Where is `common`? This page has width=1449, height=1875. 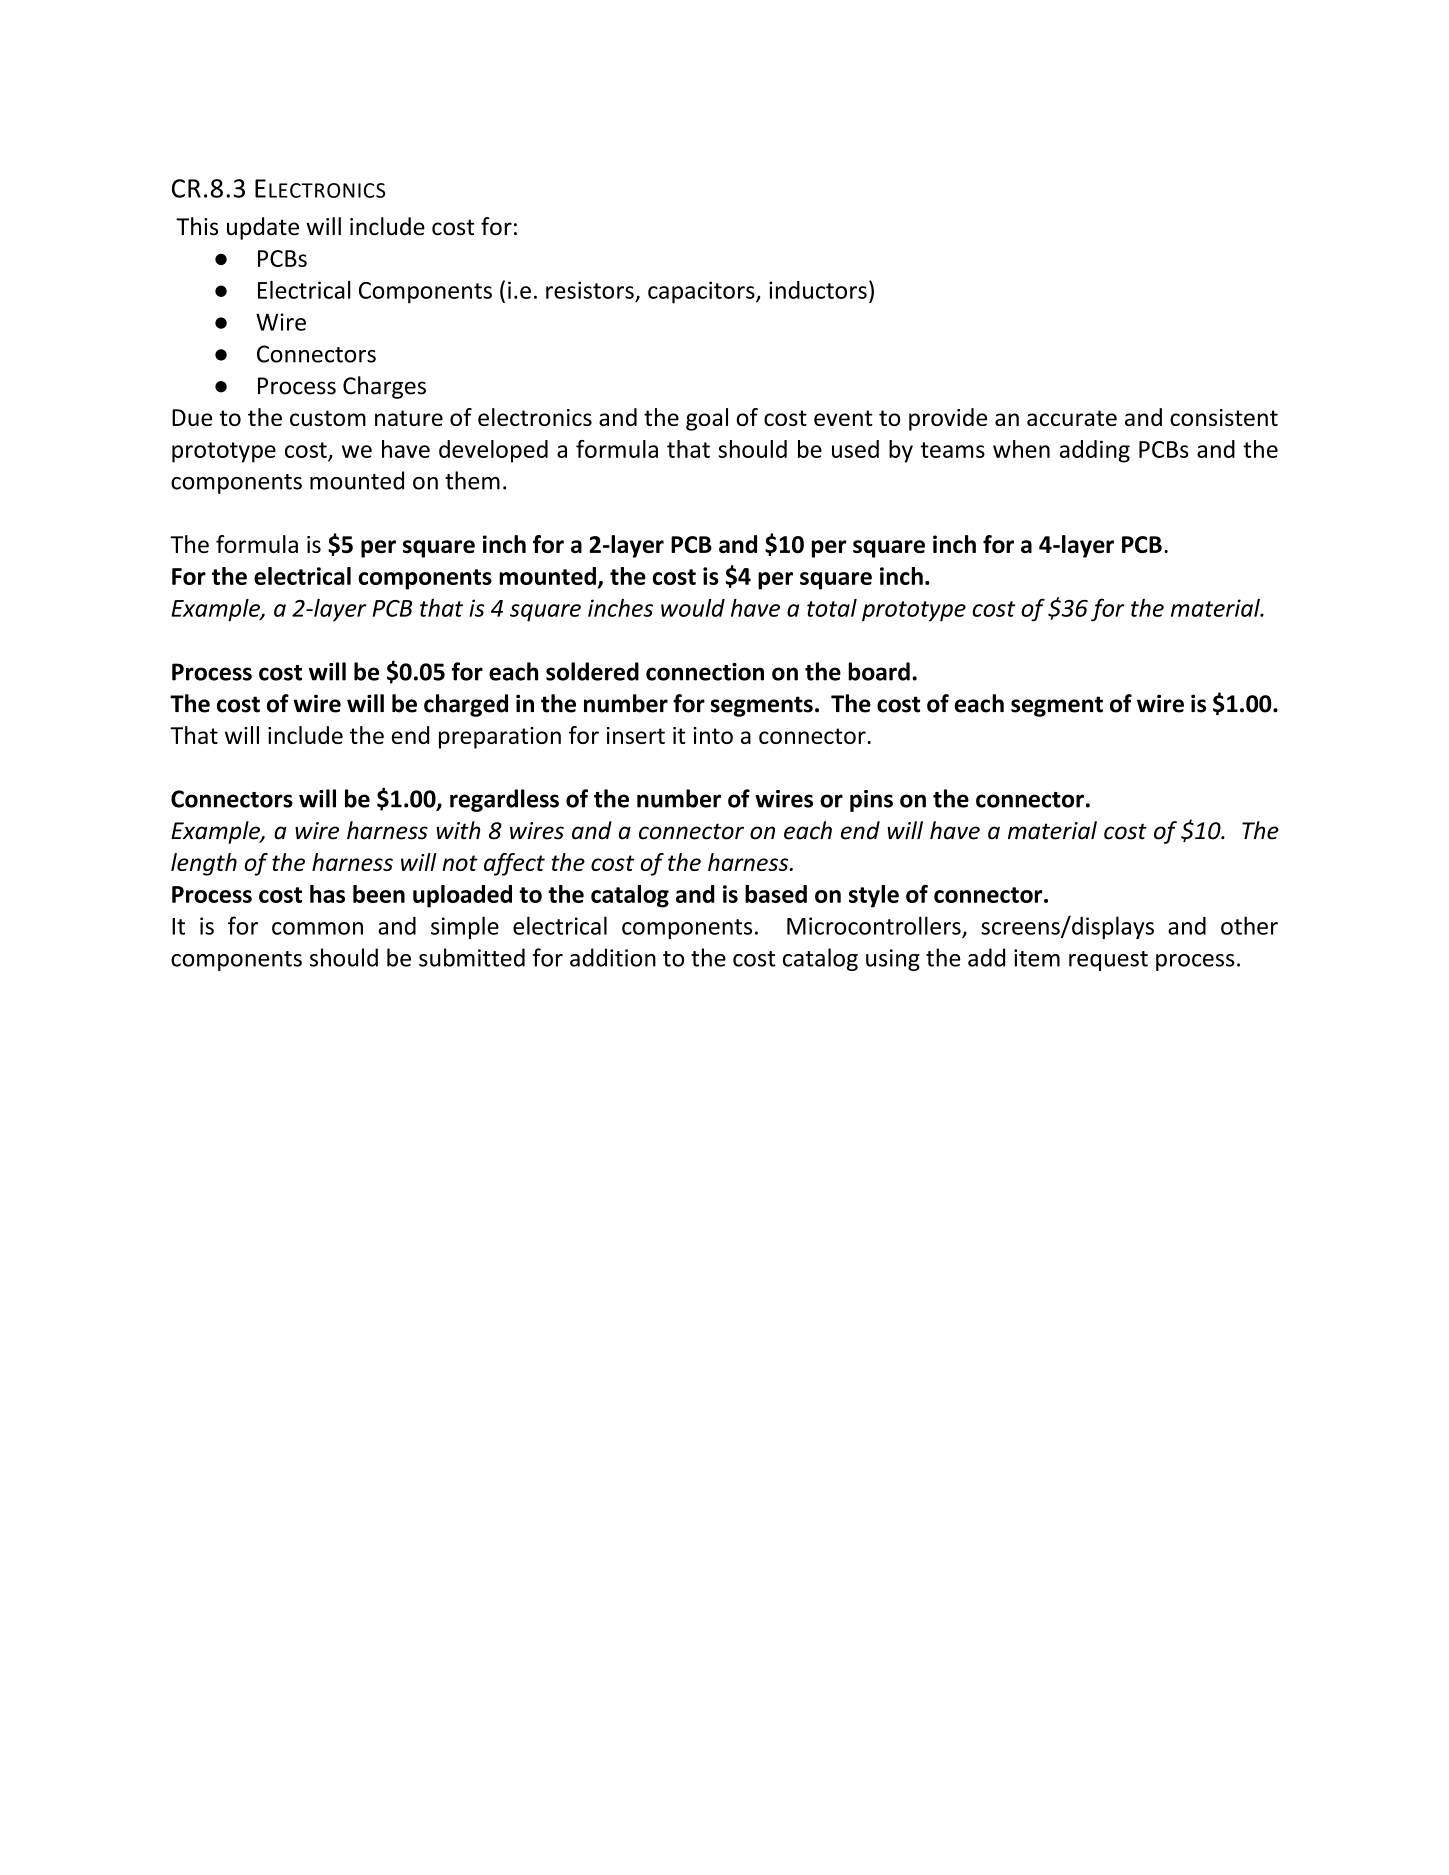 common is located at coordinates (317, 928).
